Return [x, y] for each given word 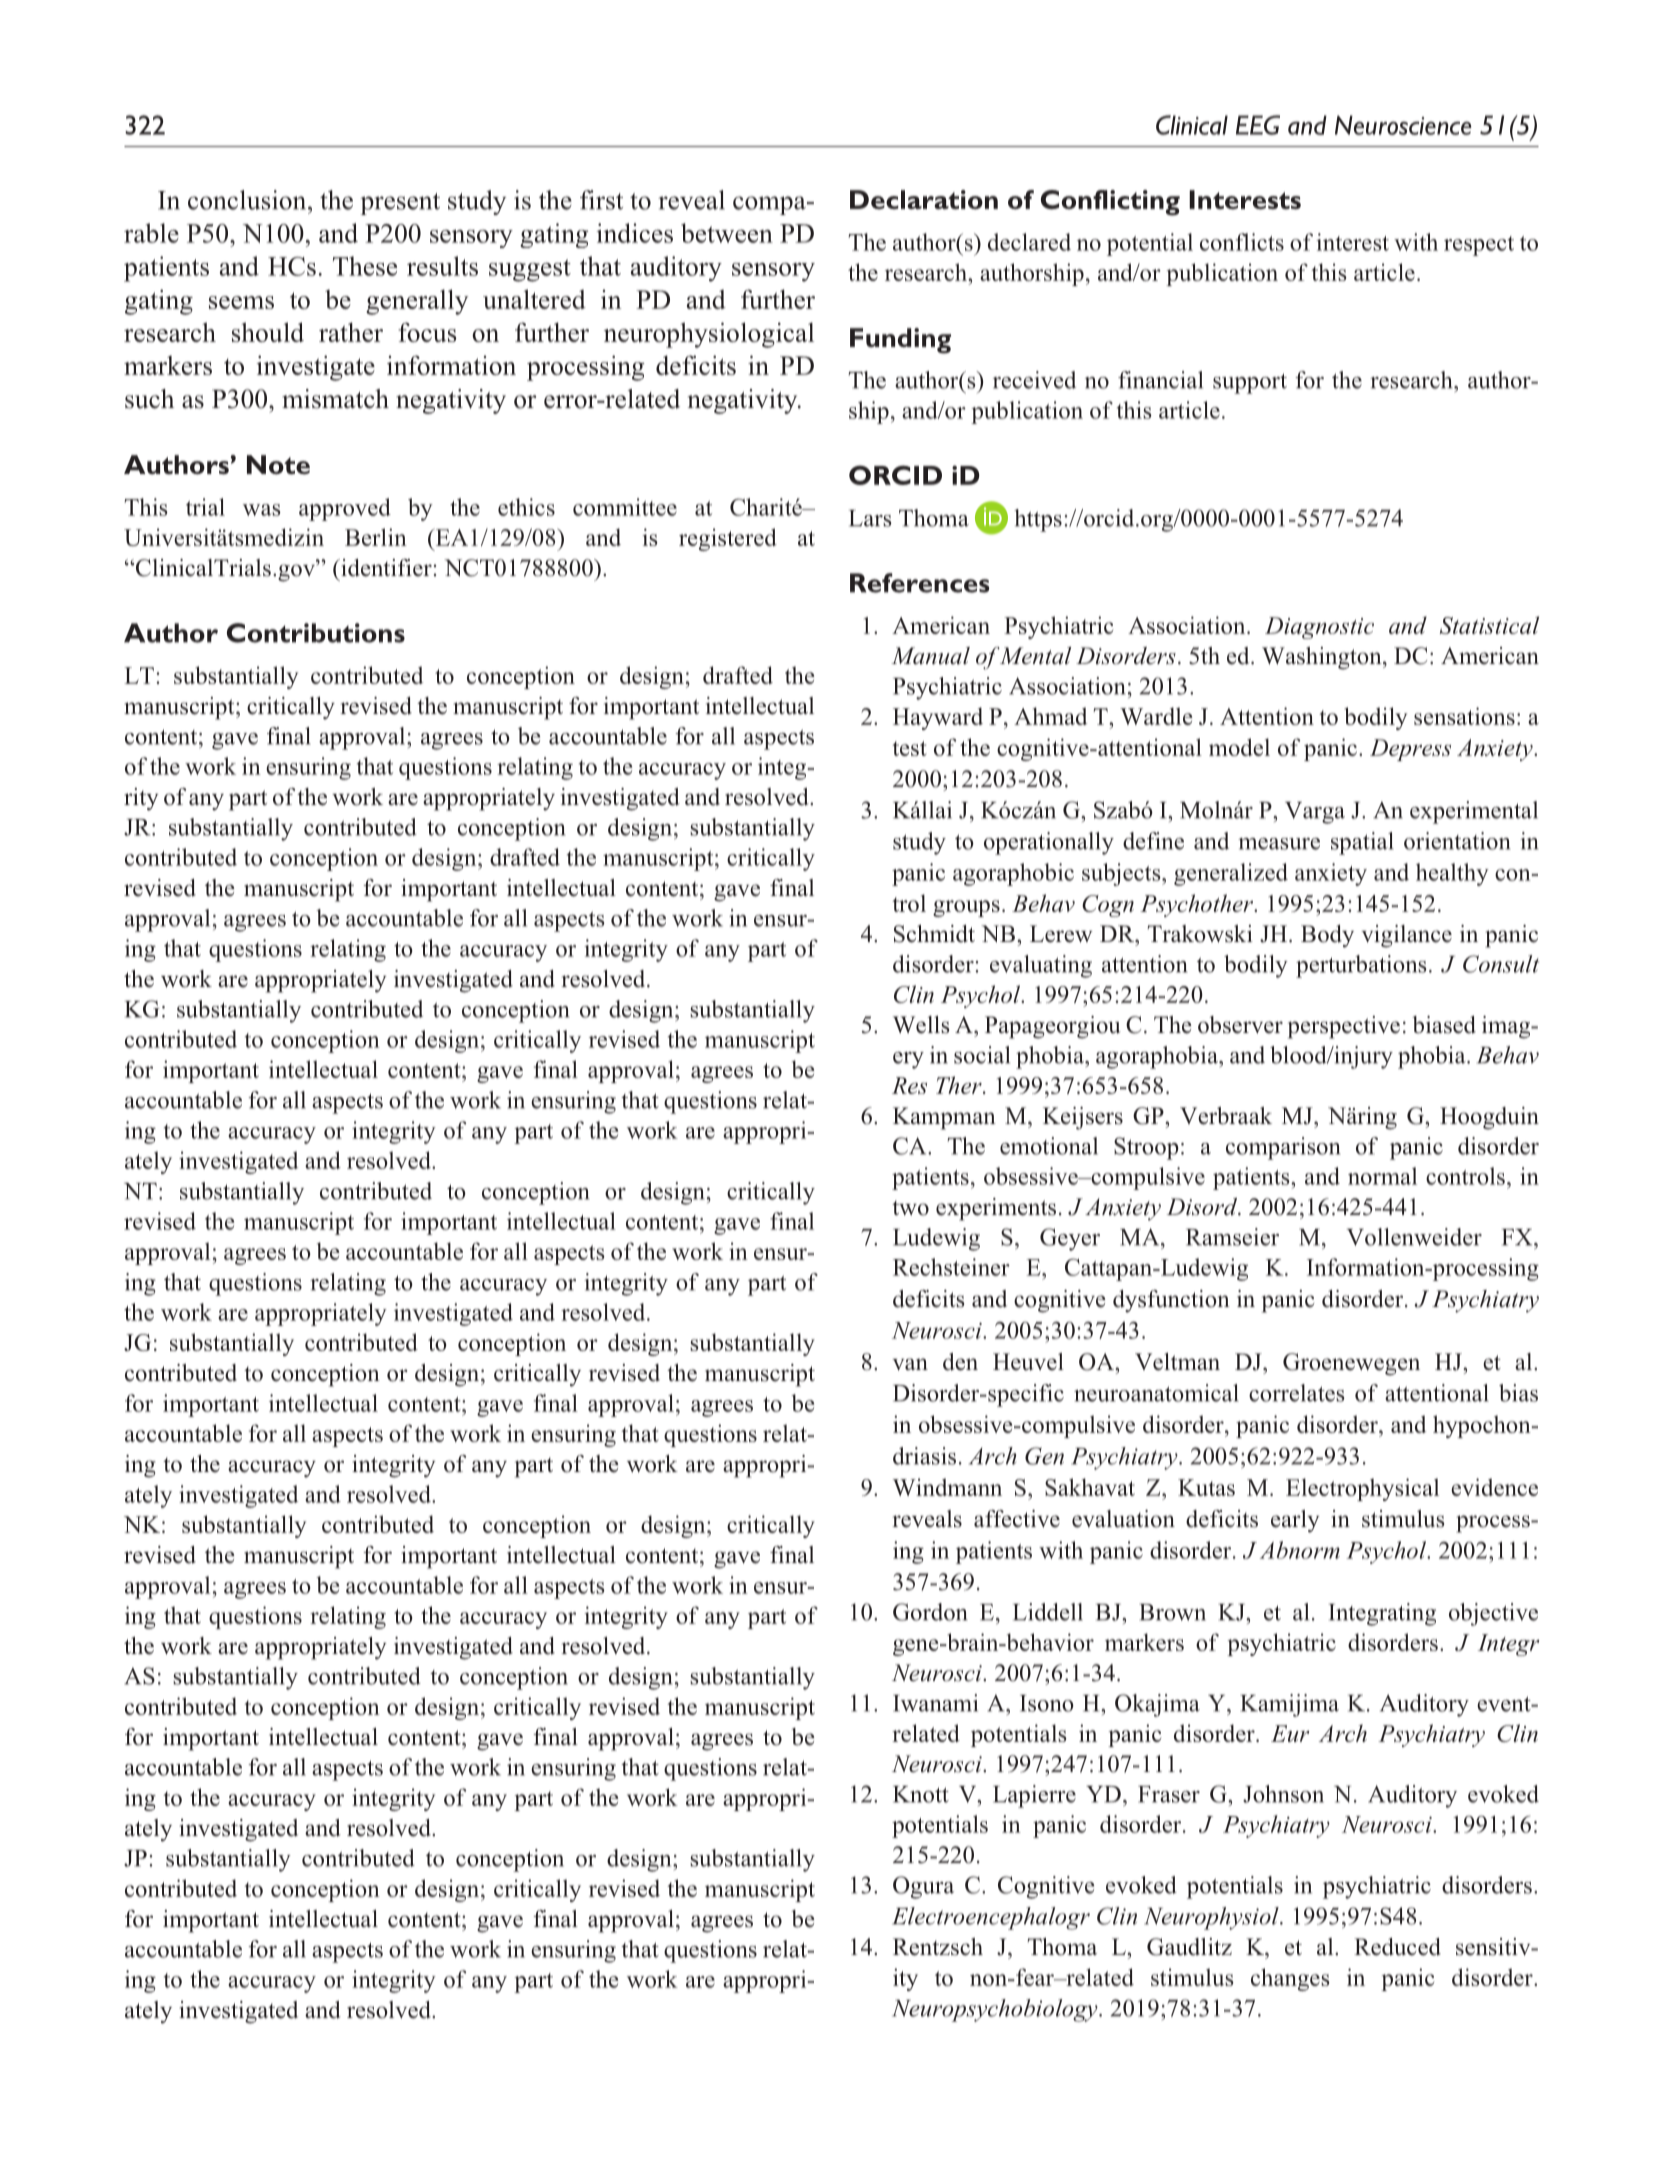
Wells [921, 1025]
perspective [1344, 1027]
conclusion [248, 200]
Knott [921, 1794]
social [982, 1055]
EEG [1258, 125]
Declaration [924, 200]
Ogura [923, 1887]
